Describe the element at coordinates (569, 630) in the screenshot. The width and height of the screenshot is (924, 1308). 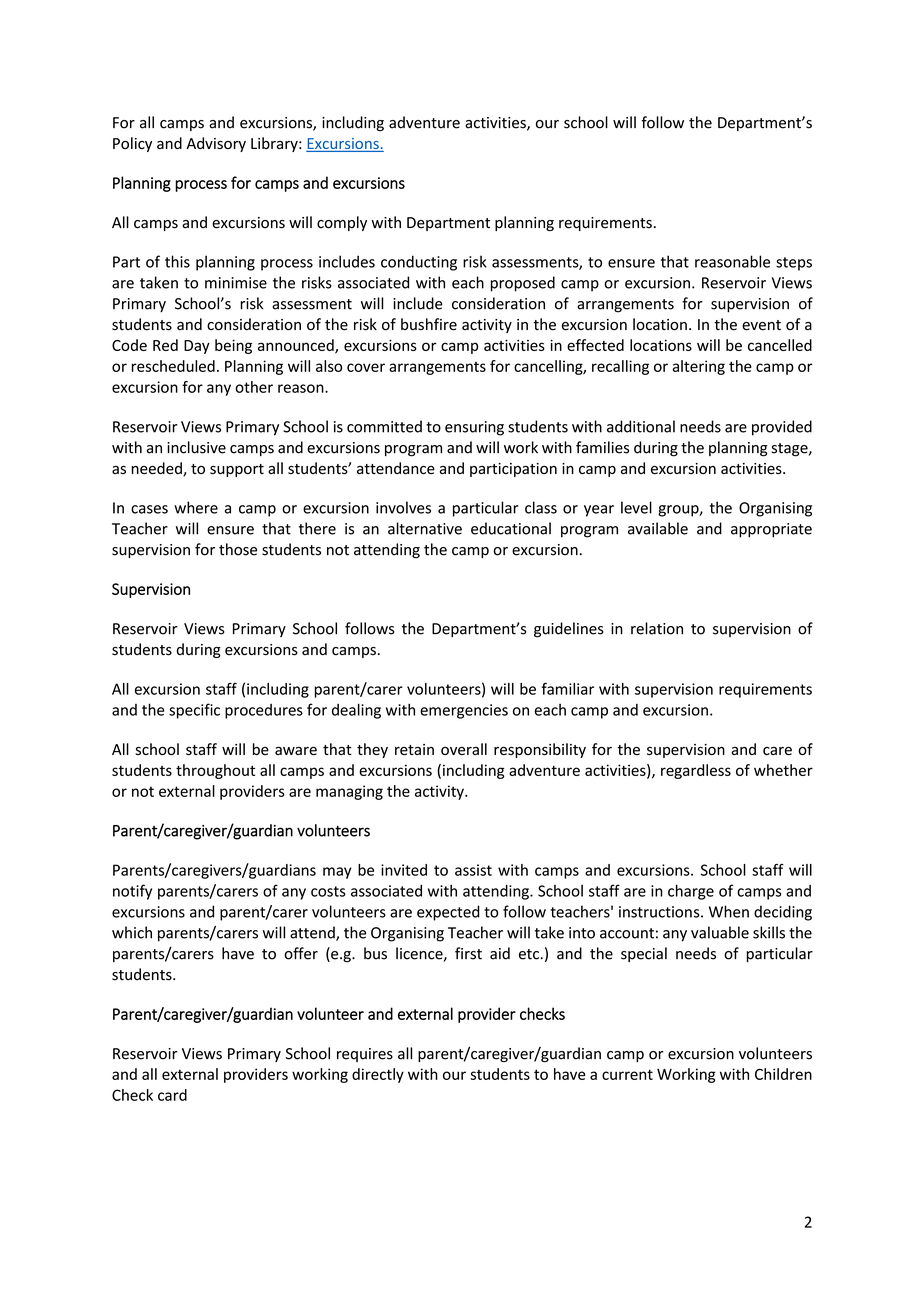
I see `guidelines` at that location.
